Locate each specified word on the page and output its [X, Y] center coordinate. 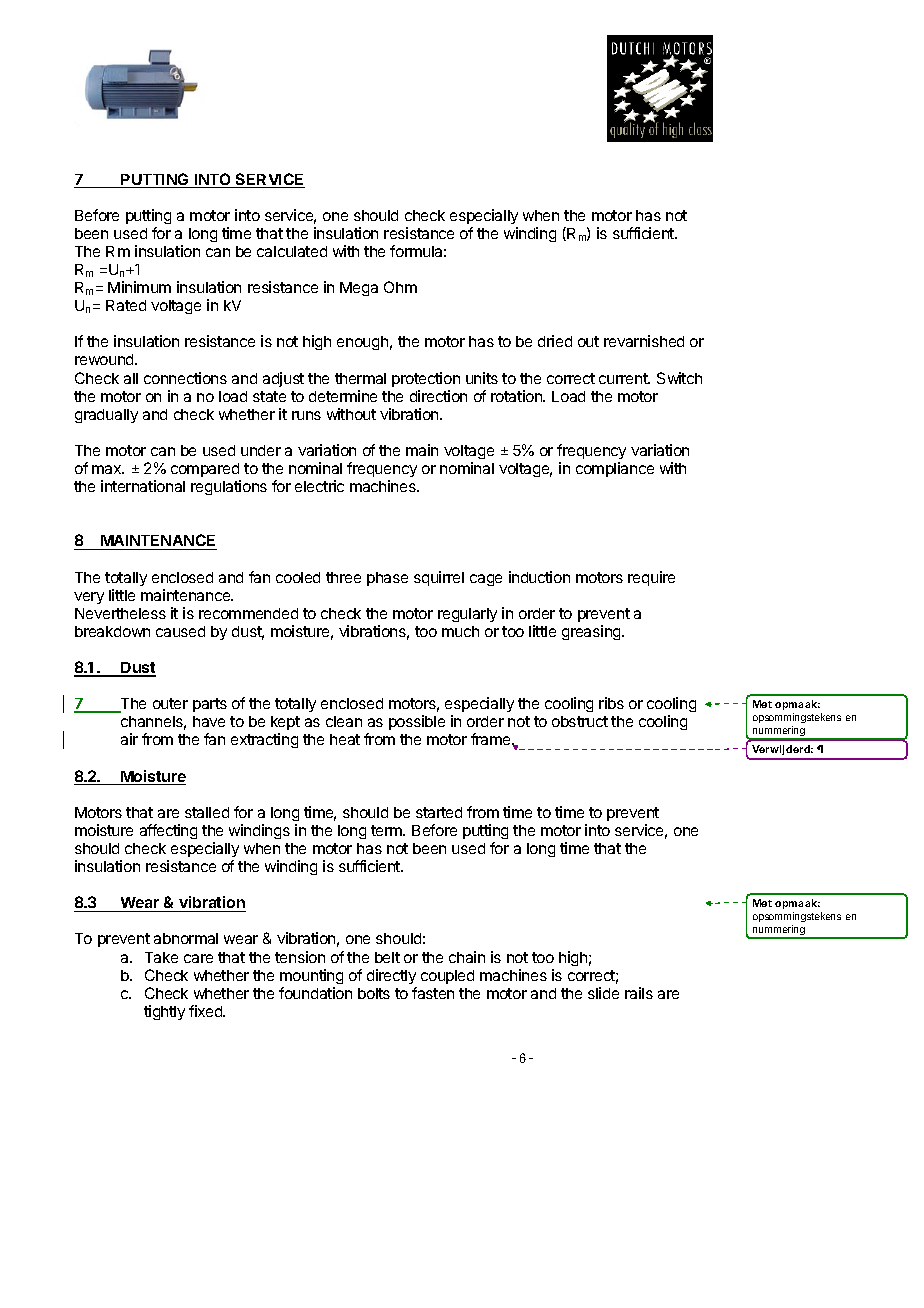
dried [555, 341]
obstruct [580, 721]
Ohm [400, 287]
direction [438, 396]
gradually [106, 416]
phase [387, 579]
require [651, 578]
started [439, 812]
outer [170, 703]
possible [417, 722]
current [624, 378]
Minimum [139, 287]
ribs [611, 703]
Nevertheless [120, 613]
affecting [168, 831]
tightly [164, 1012]
